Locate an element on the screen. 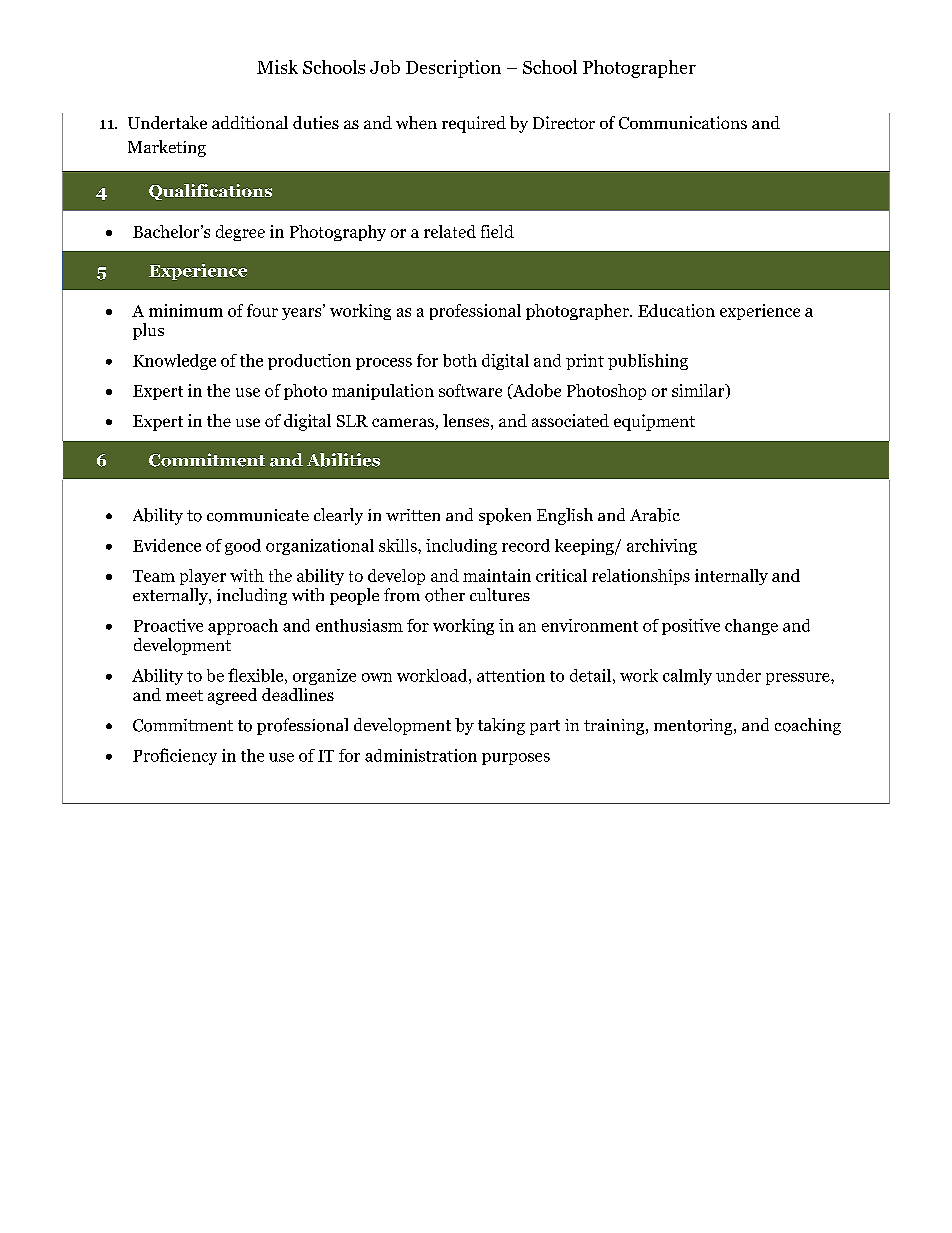 This screenshot has width=952, height=1233. both is located at coordinates (460, 360).
